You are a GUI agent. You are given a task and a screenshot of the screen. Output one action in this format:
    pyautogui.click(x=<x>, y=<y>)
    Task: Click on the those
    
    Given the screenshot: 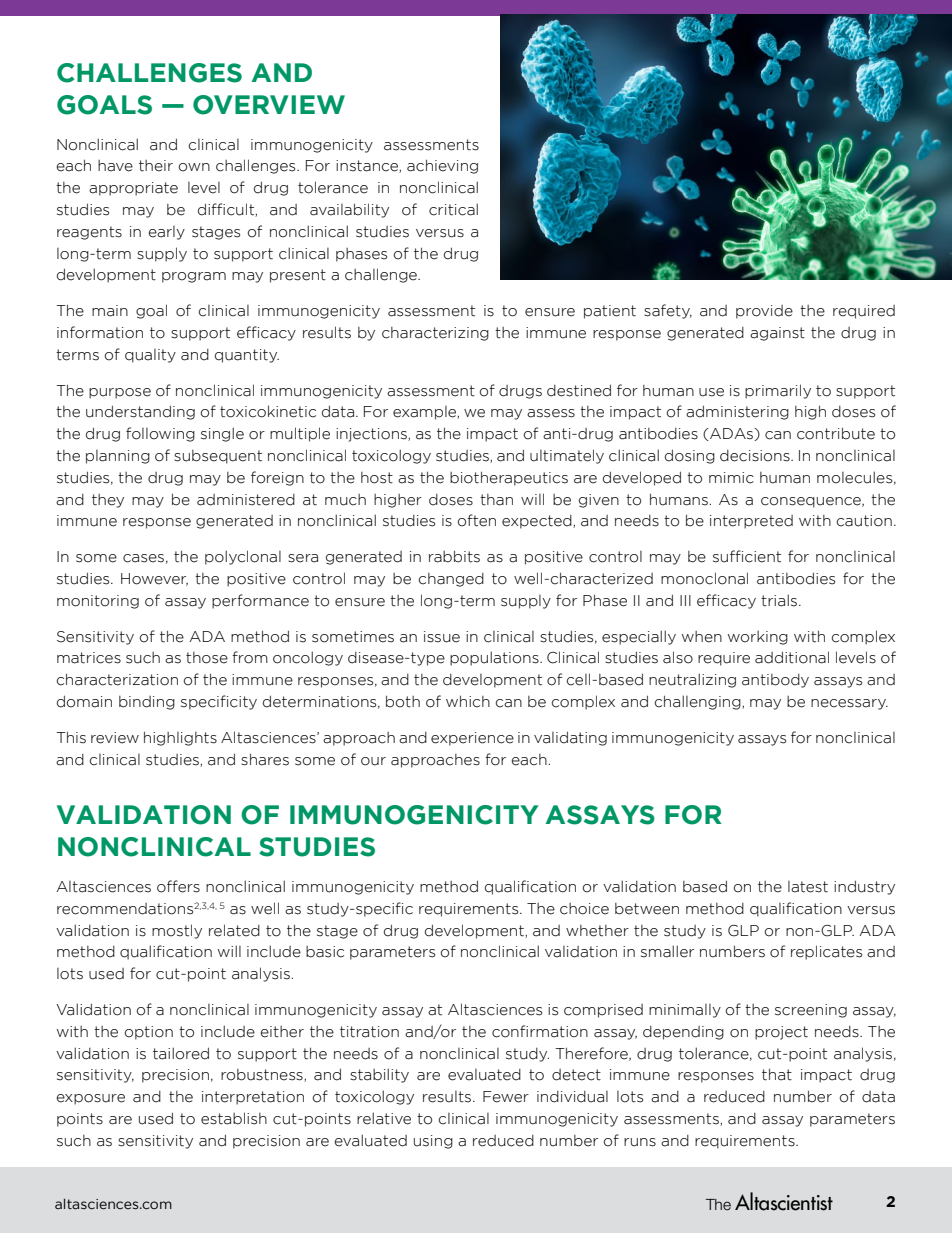 What is the action you would take?
    pyautogui.click(x=207, y=658)
